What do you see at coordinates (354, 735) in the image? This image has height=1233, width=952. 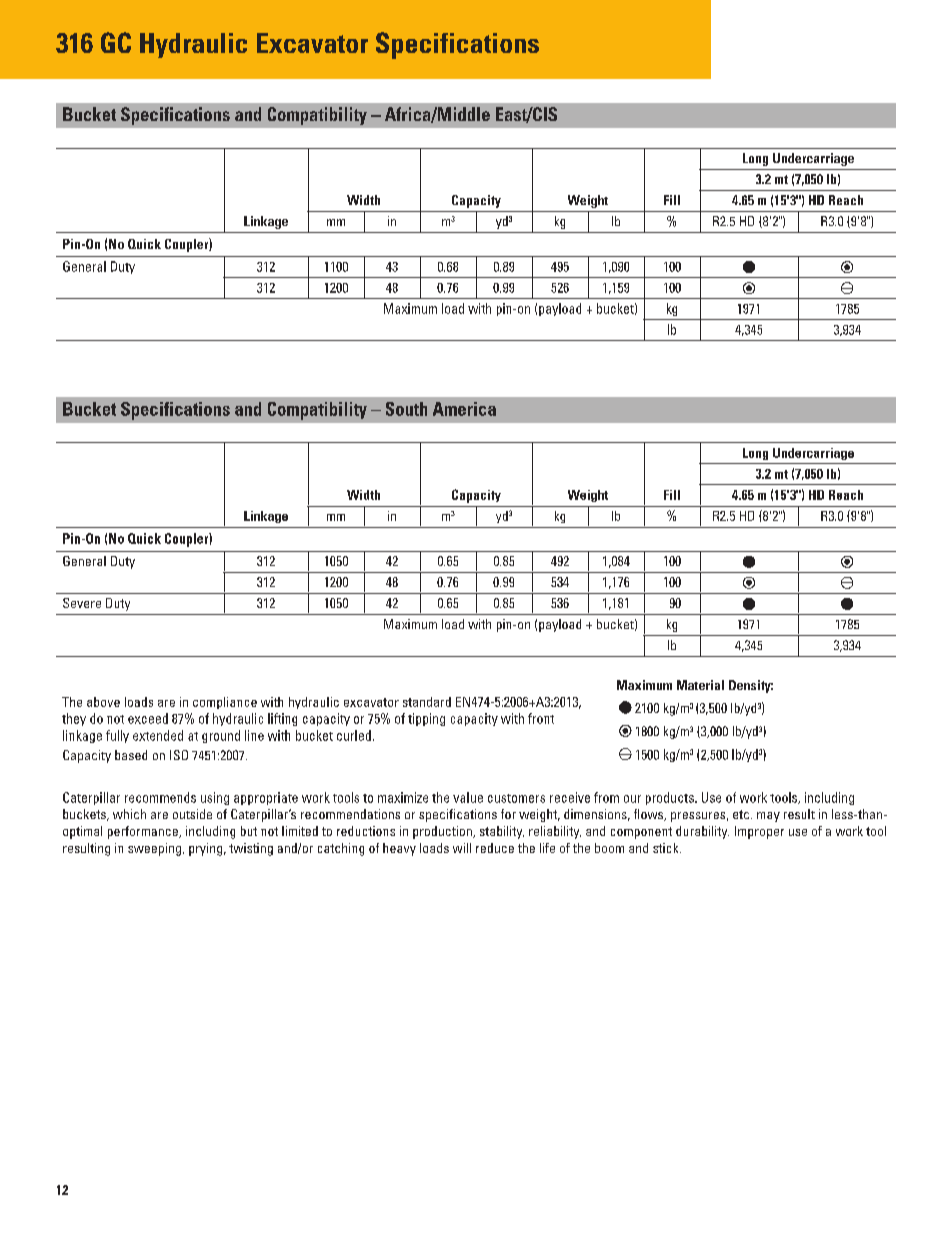 I see `curled` at bounding box center [354, 735].
